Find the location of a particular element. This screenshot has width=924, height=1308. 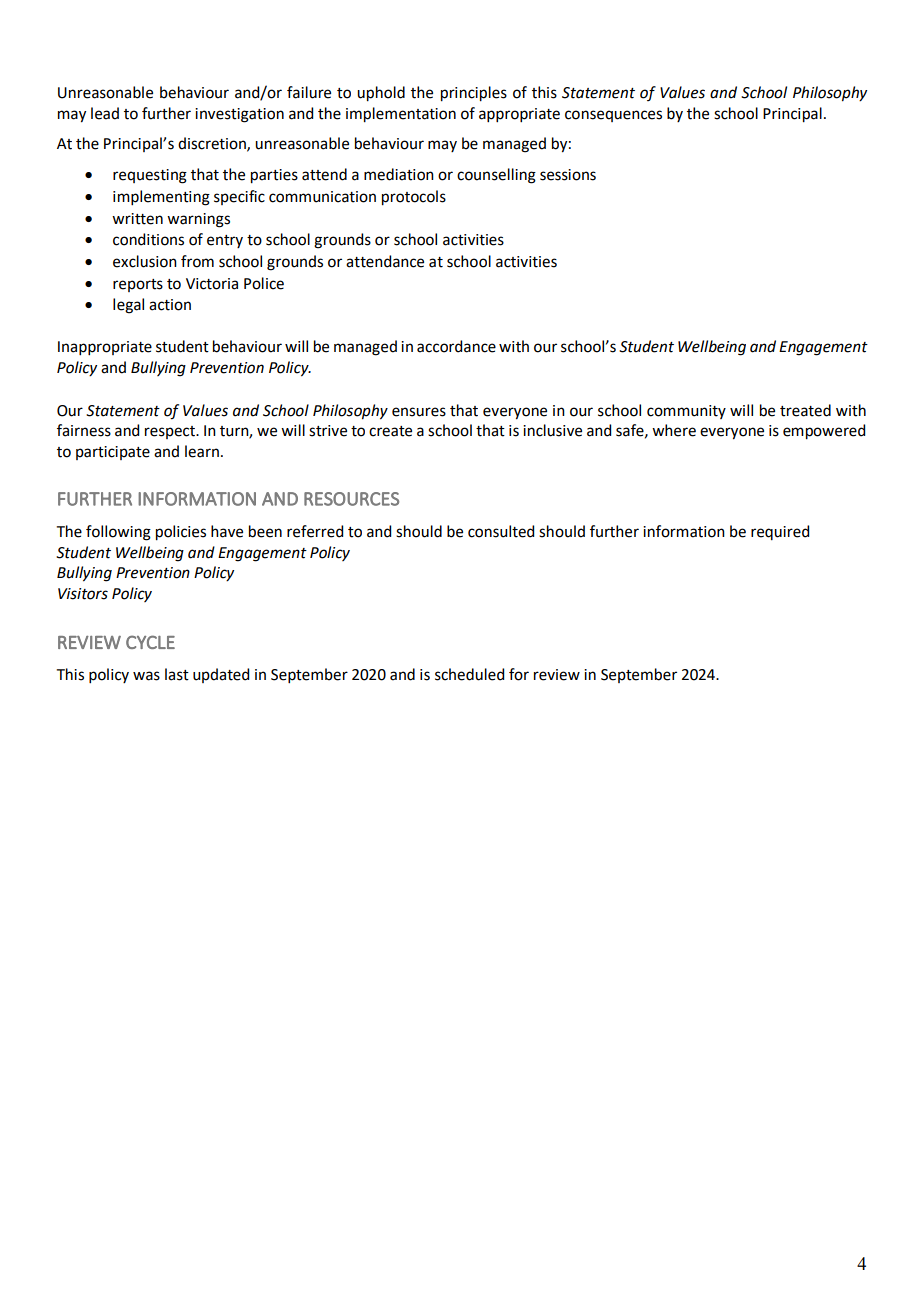

last is located at coordinates (177, 674).
